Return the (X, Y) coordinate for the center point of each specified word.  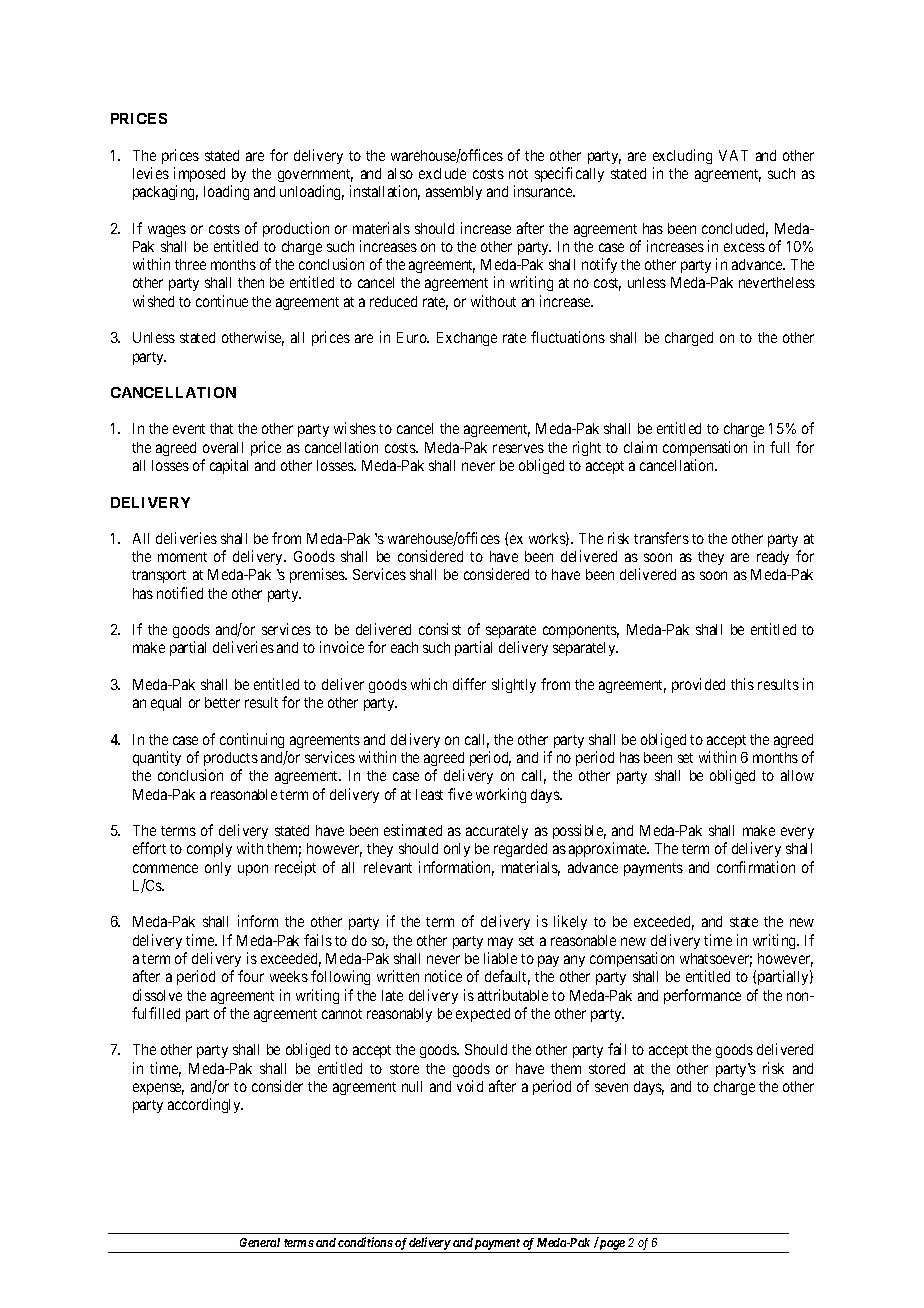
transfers (661, 538)
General (260, 1242)
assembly (454, 193)
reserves (518, 448)
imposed (199, 174)
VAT (733, 155)
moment (182, 557)
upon (253, 870)
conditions (365, 1242)
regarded (520, 850)
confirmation (756, 867)
